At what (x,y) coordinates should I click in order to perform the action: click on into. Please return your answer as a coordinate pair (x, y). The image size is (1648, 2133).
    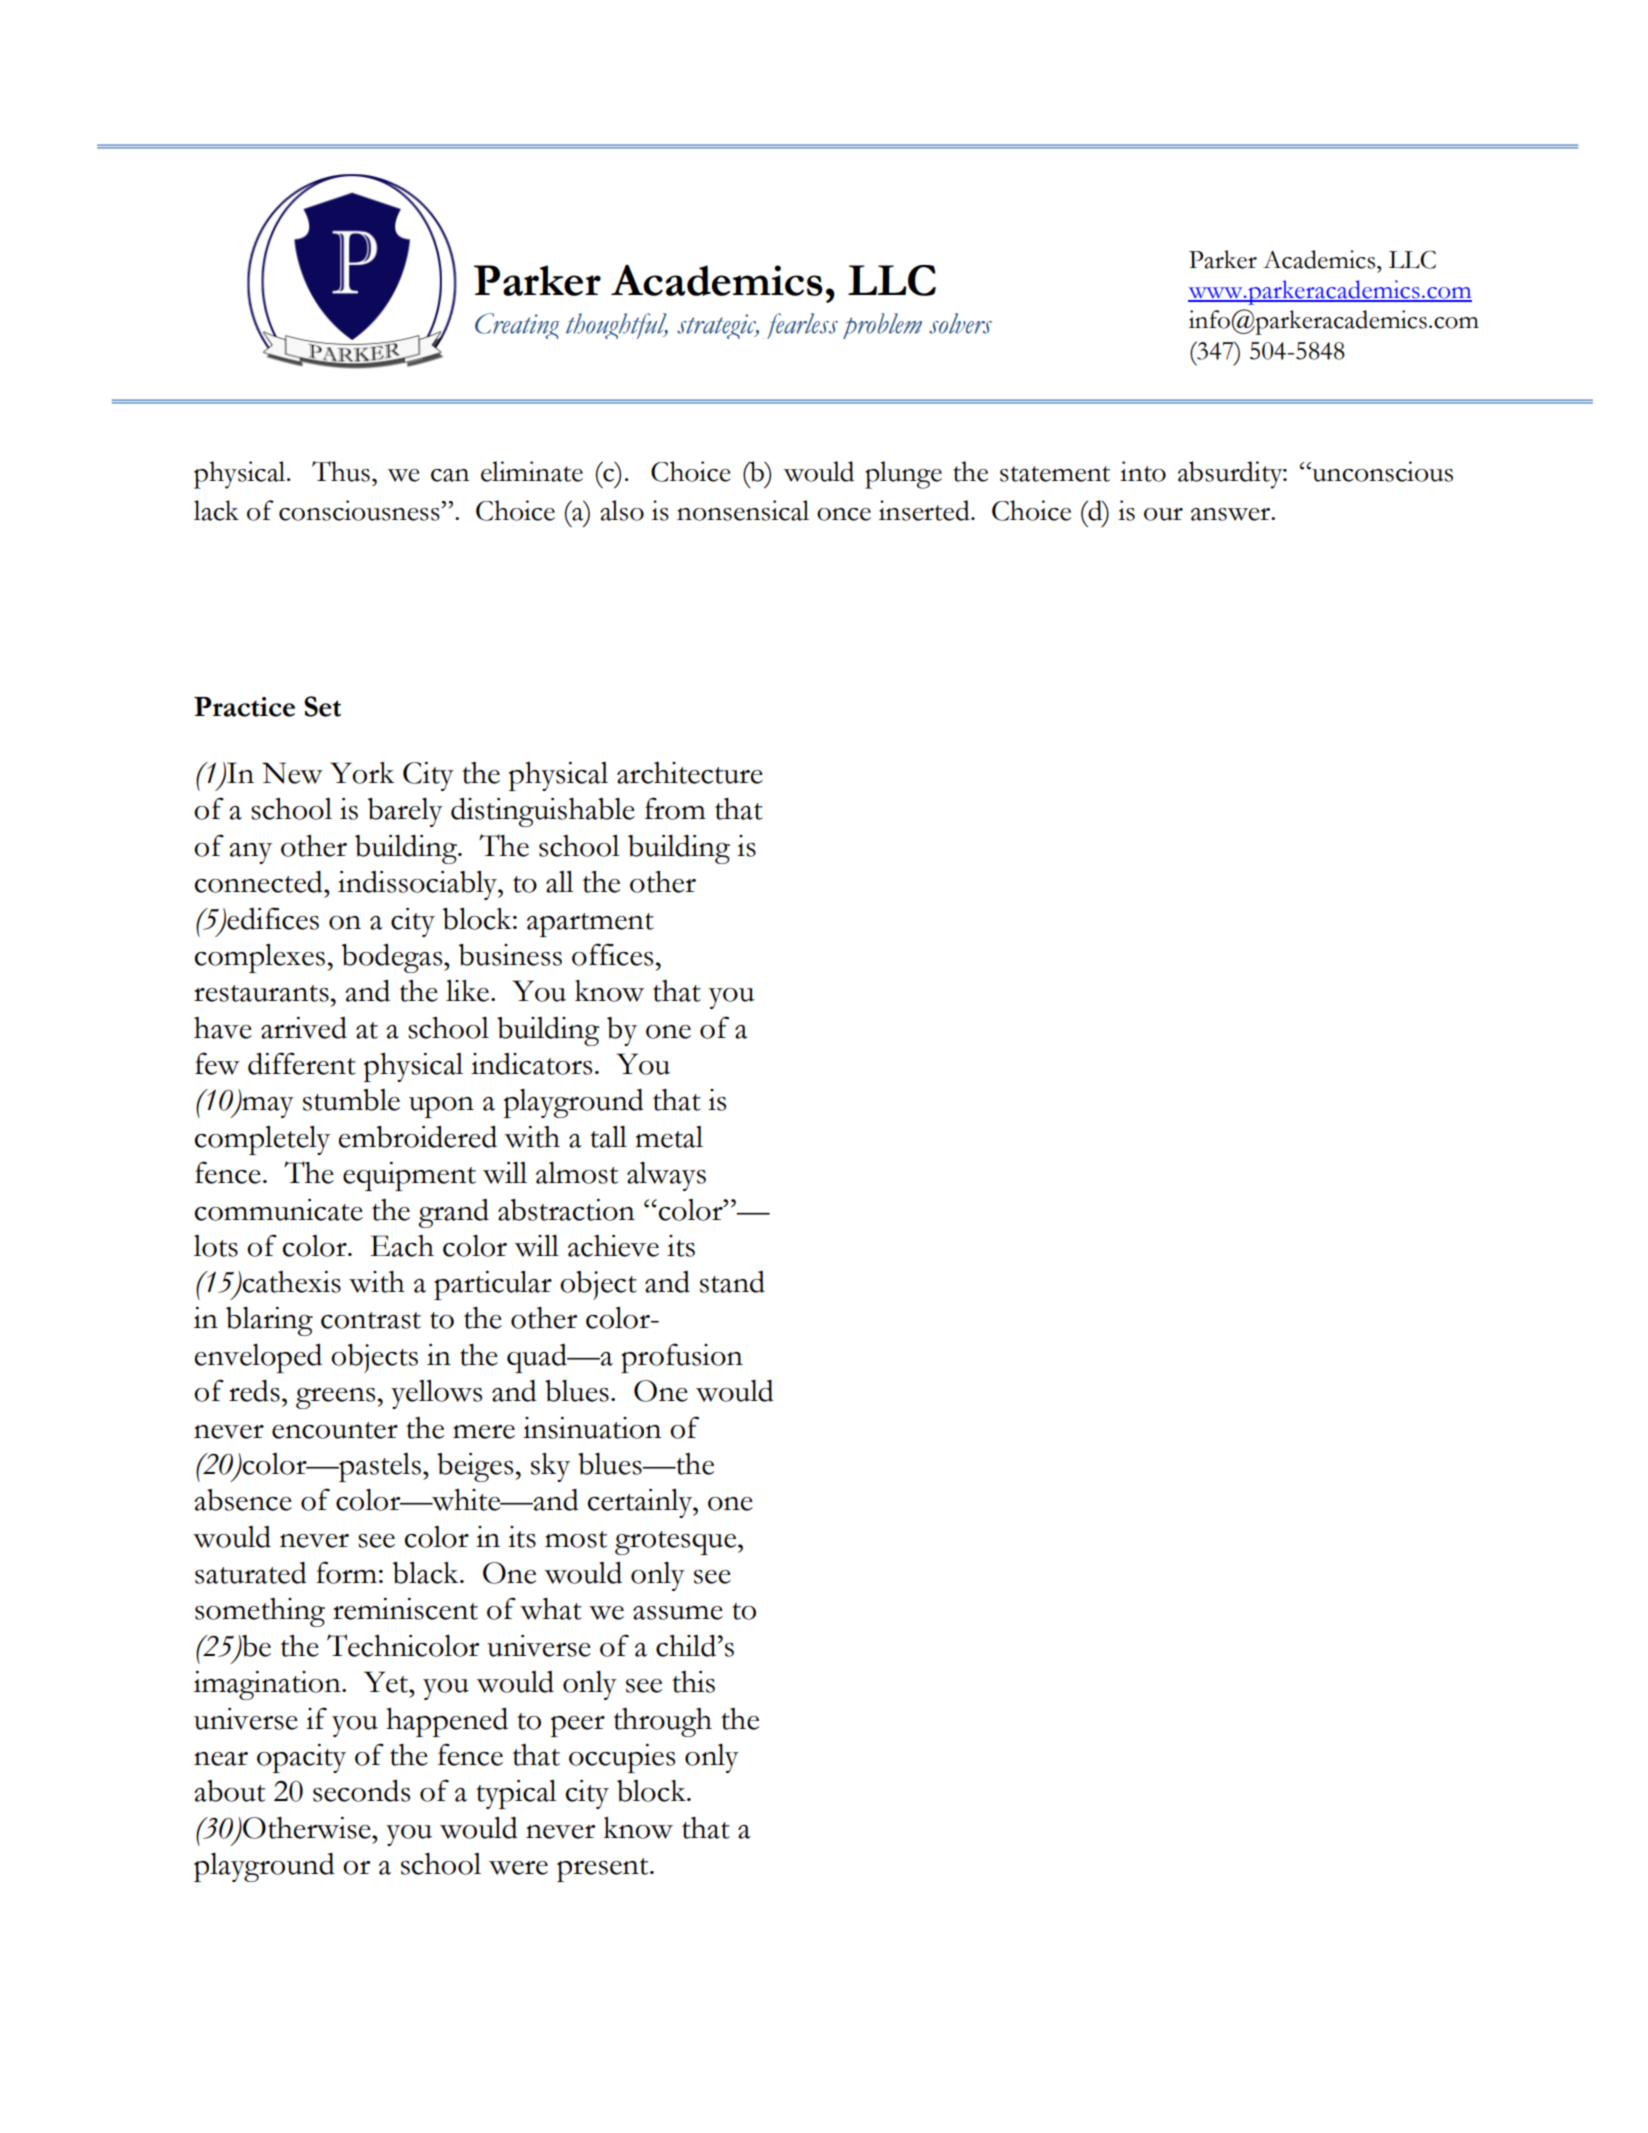
    Looking at the image, I should click on (1143, 471).
